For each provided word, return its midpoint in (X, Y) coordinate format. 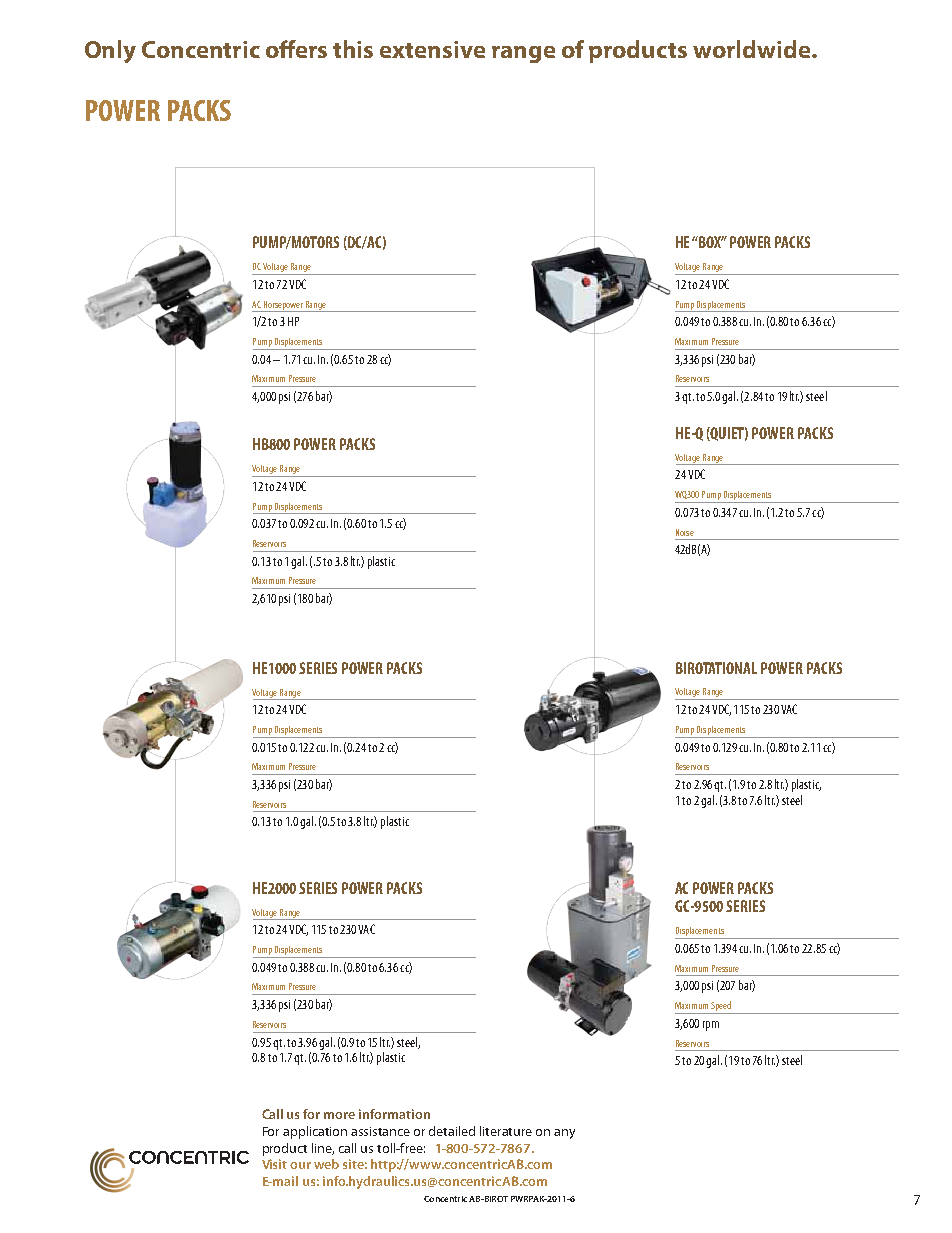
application (315, 1132)
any (564, 1134)
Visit (274, 1164)
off (281, 49)
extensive (432, 49)
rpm (711, 1026)
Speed (721, 1007)
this (353, 49)
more (339, 1115)
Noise (685, 532)
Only (110, 51)
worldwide (753, 49)
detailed (452, 1131)
